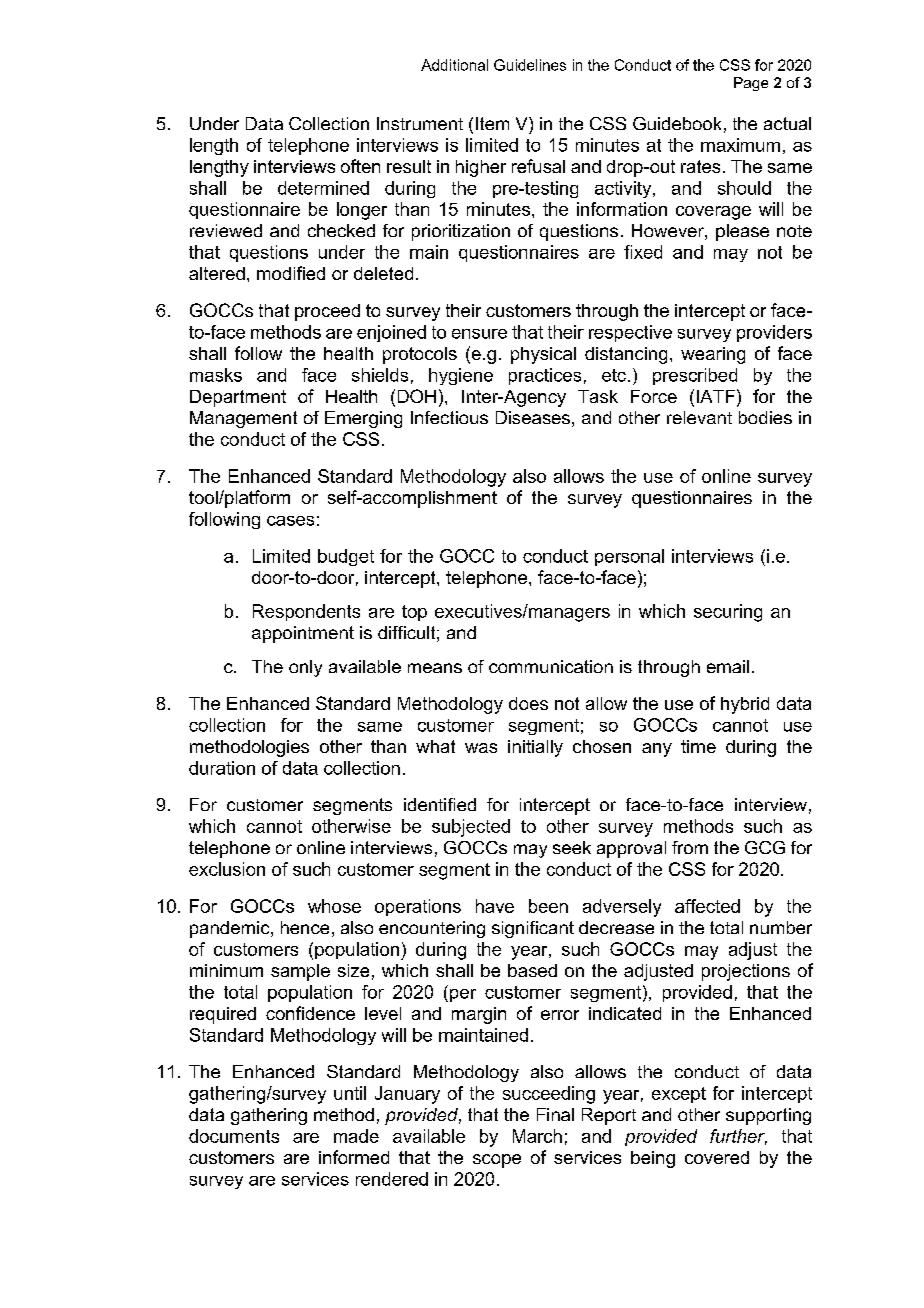 Image resolution: width=924 pixels, height=1308 pixels. What do you see at coordinates (698, 746) in the image?
I see `time` at bounding box center [698, 746].
